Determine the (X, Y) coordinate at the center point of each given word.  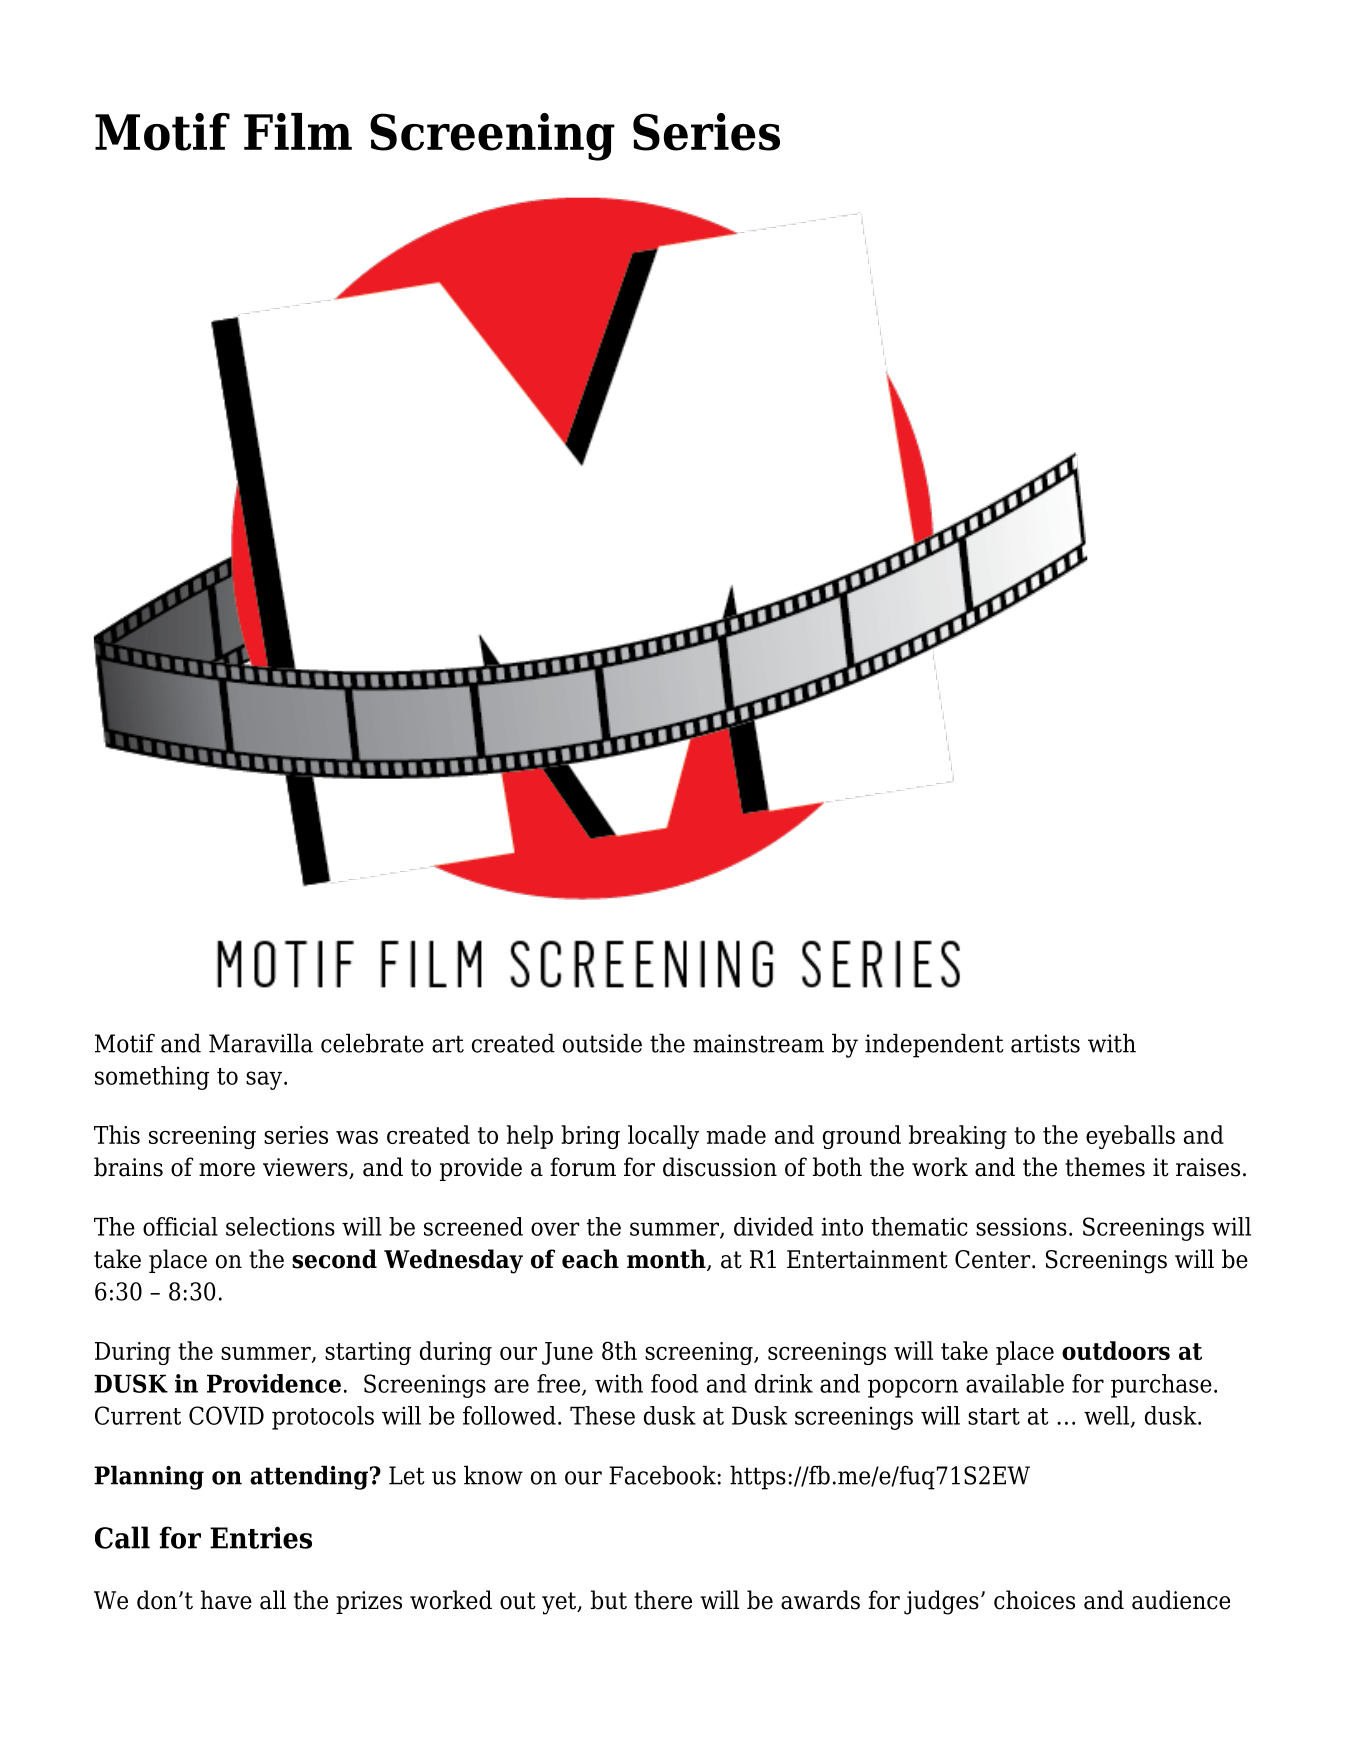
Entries (261, 1537)
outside (602, 1043)
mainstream (758, 1043)
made (736, 1134)
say (265, 1080)
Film (298, 131)
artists (1045, 1043)
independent (934, 1045)
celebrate (372, 1043)
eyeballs (1130, 1137)
